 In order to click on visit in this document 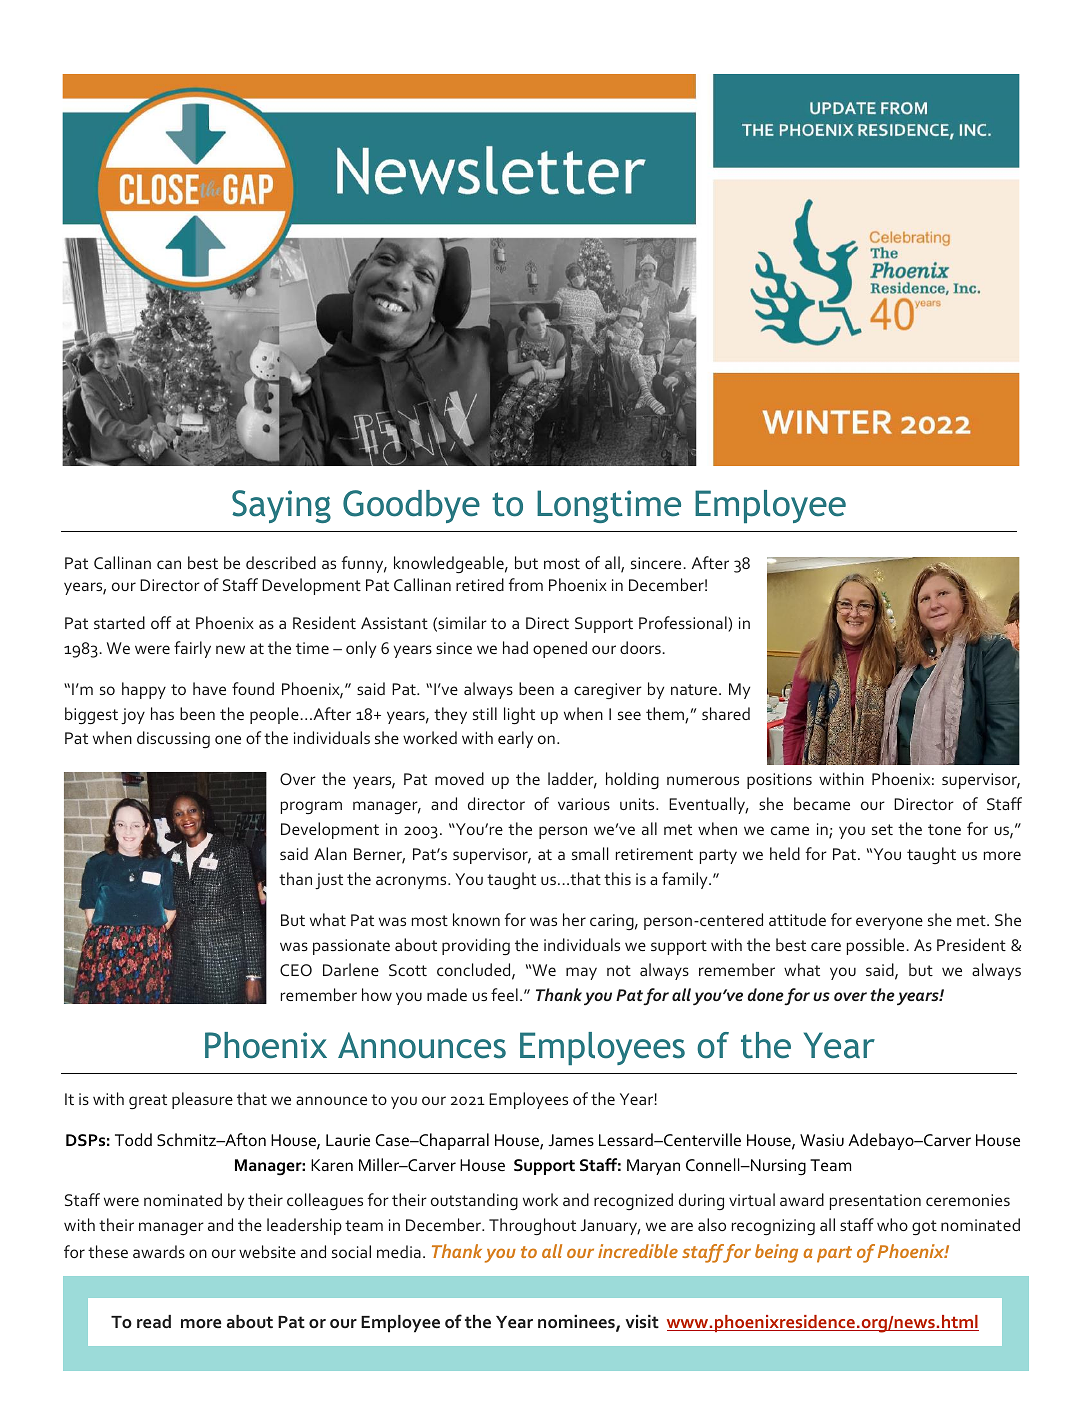, I will do `click(642, 1321)`.
